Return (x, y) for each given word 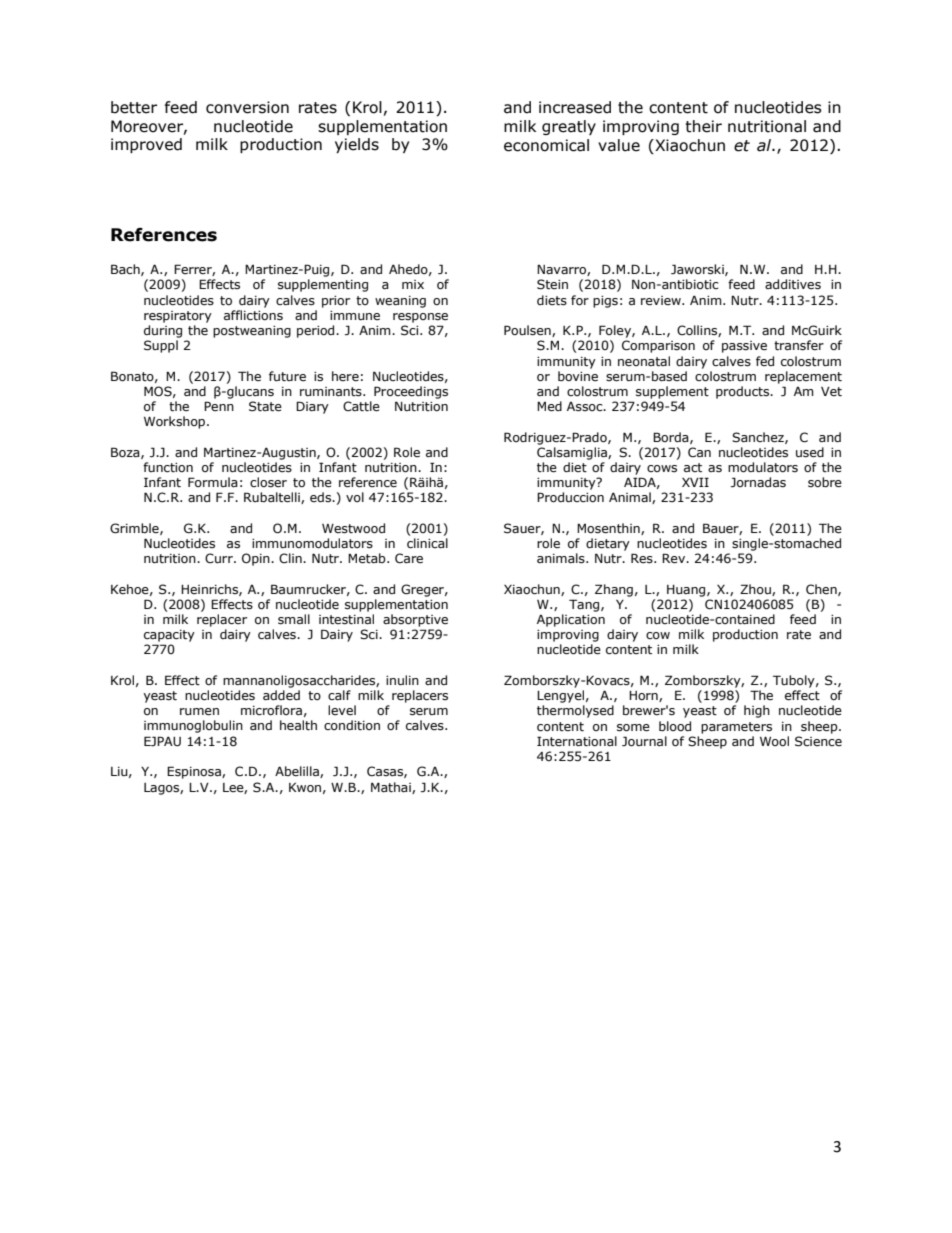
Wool (774, 741)
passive (744, 347)
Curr (220, 558)
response (420, 318)
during (163, 331)
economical (546, 145)
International (577, 741)
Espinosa (195, 772)
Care (409, 558)
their (703, 126)
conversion (247, 107)
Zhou (756, 590)
